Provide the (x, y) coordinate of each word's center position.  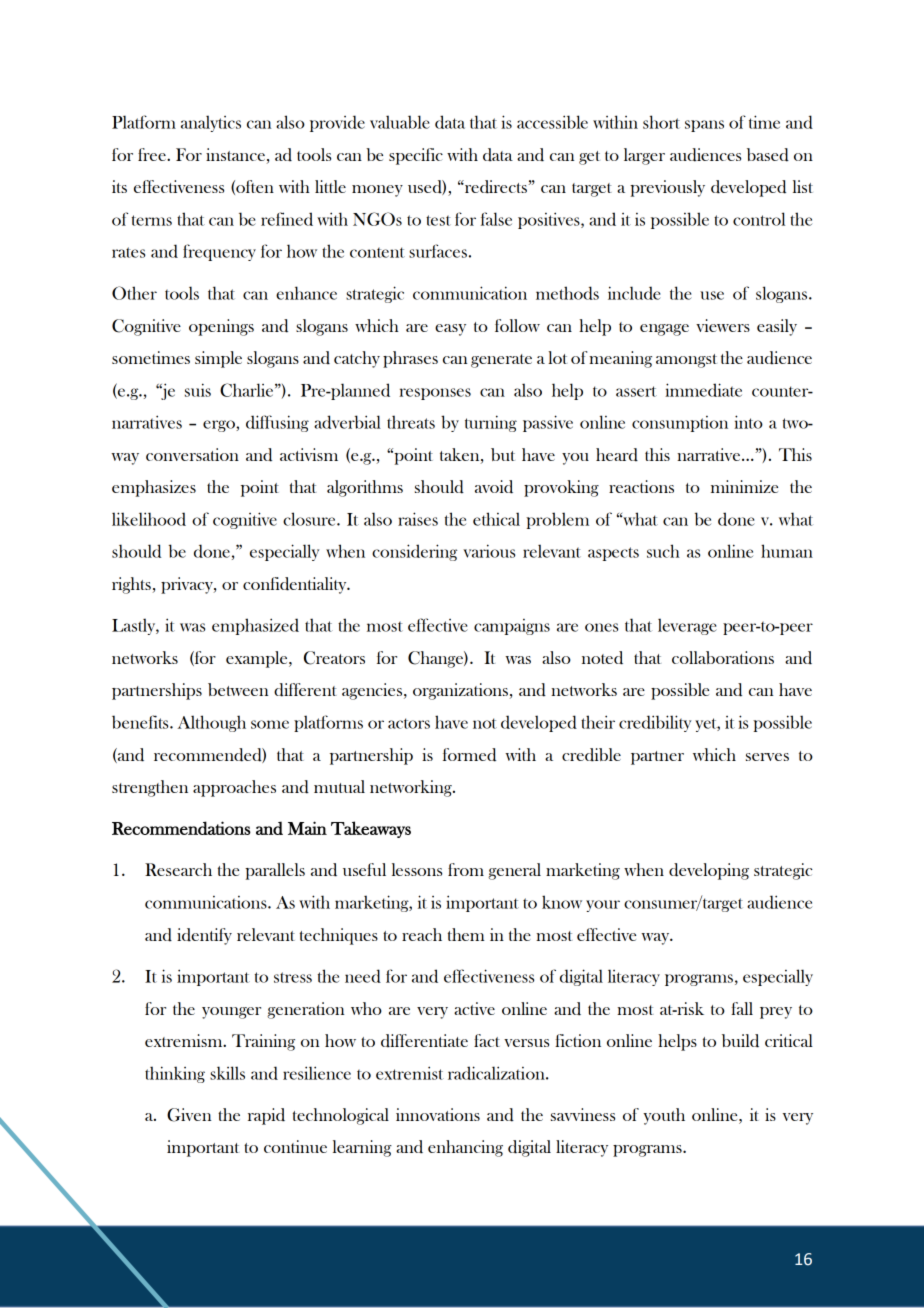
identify (204, 936)
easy (450, 330)
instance (235, 154)
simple (218, 359)
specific (416, 156)
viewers (723, 325)
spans (704, 126)
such (663, 551)
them (466, 934)
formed (469, 755)
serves (767, 757)
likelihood (149, 519)
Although (212, 723)
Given (189, 1115)
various (489, 551)
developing (709, 871)
